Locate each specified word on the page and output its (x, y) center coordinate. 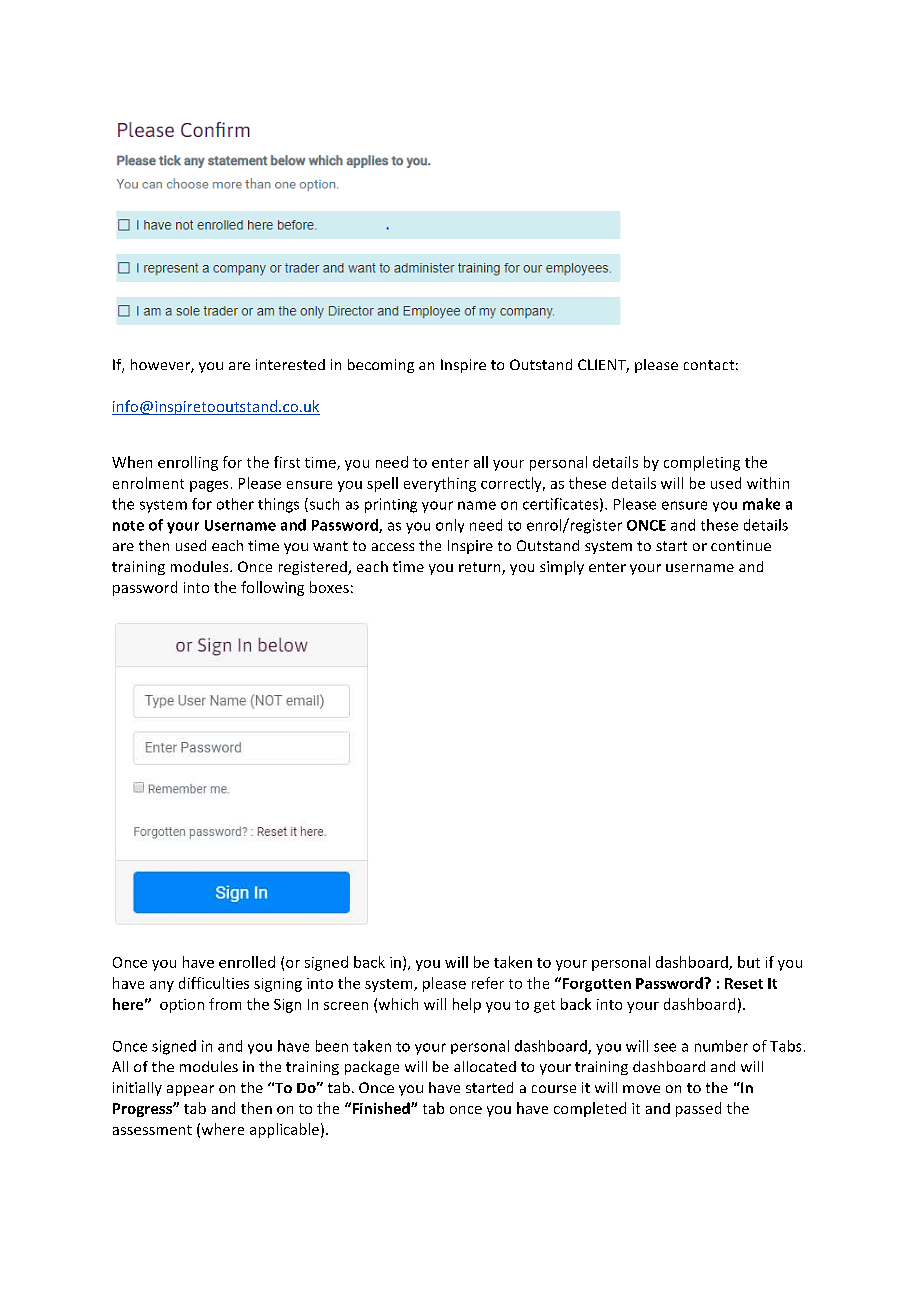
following (272, 588)
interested (290, 364)
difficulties (214, 983)
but (749, 962)
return (481, 568)
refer (488, 983)
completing (702, 463)
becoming (381, 366)
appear (190, 1090)
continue (741, 545)
